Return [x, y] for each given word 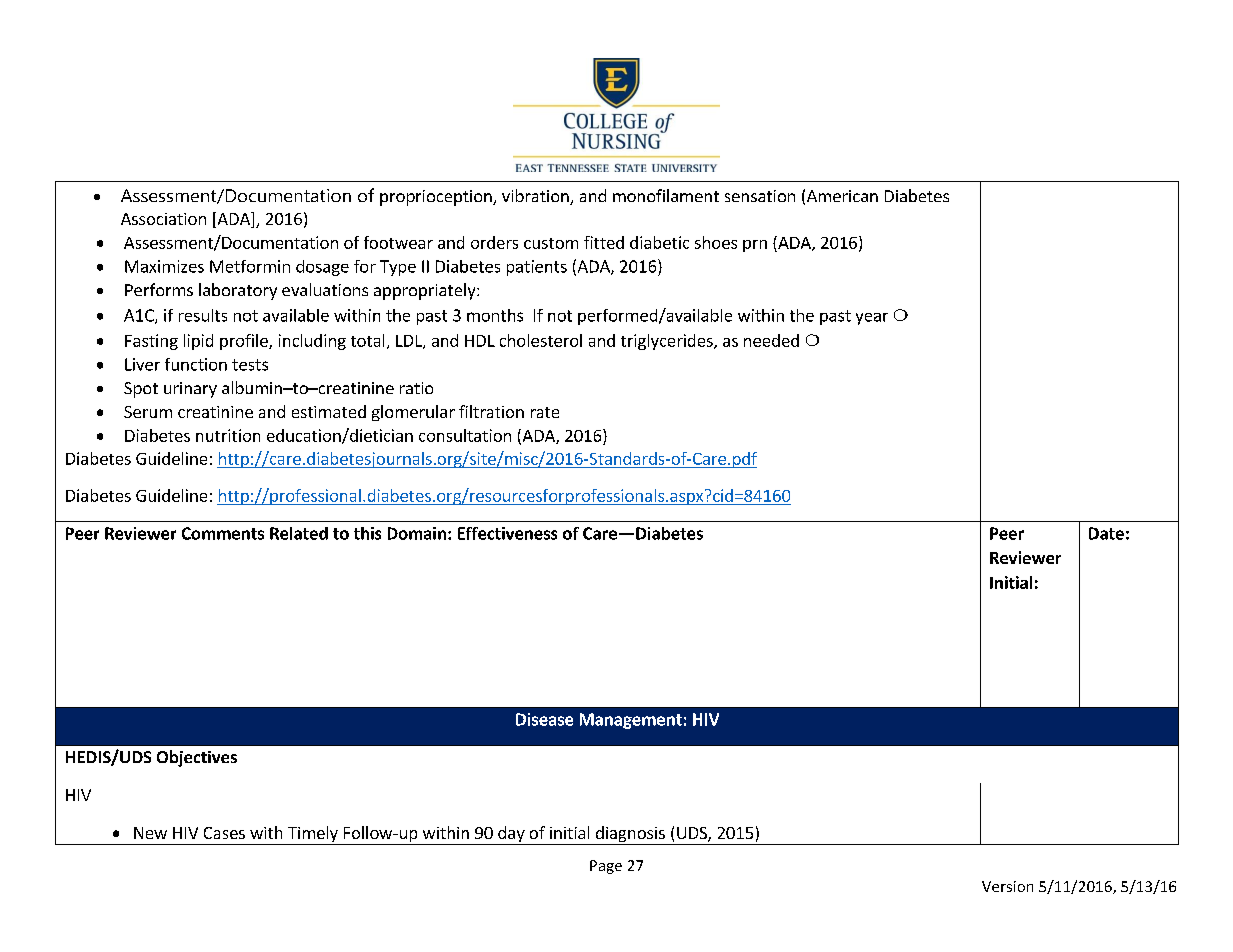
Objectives [197, 758]
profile [245, 342]
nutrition [228, 435]
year [872, 319]
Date [1106, 533]
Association [163, 219]
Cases [224, 833]
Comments [223, 533]
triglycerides [668, 342]
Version [1007, 886]
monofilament [666, 195]
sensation [760, 196]
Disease [544, 719]
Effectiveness [507, 533]
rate [545, 412]
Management [631, 721]
